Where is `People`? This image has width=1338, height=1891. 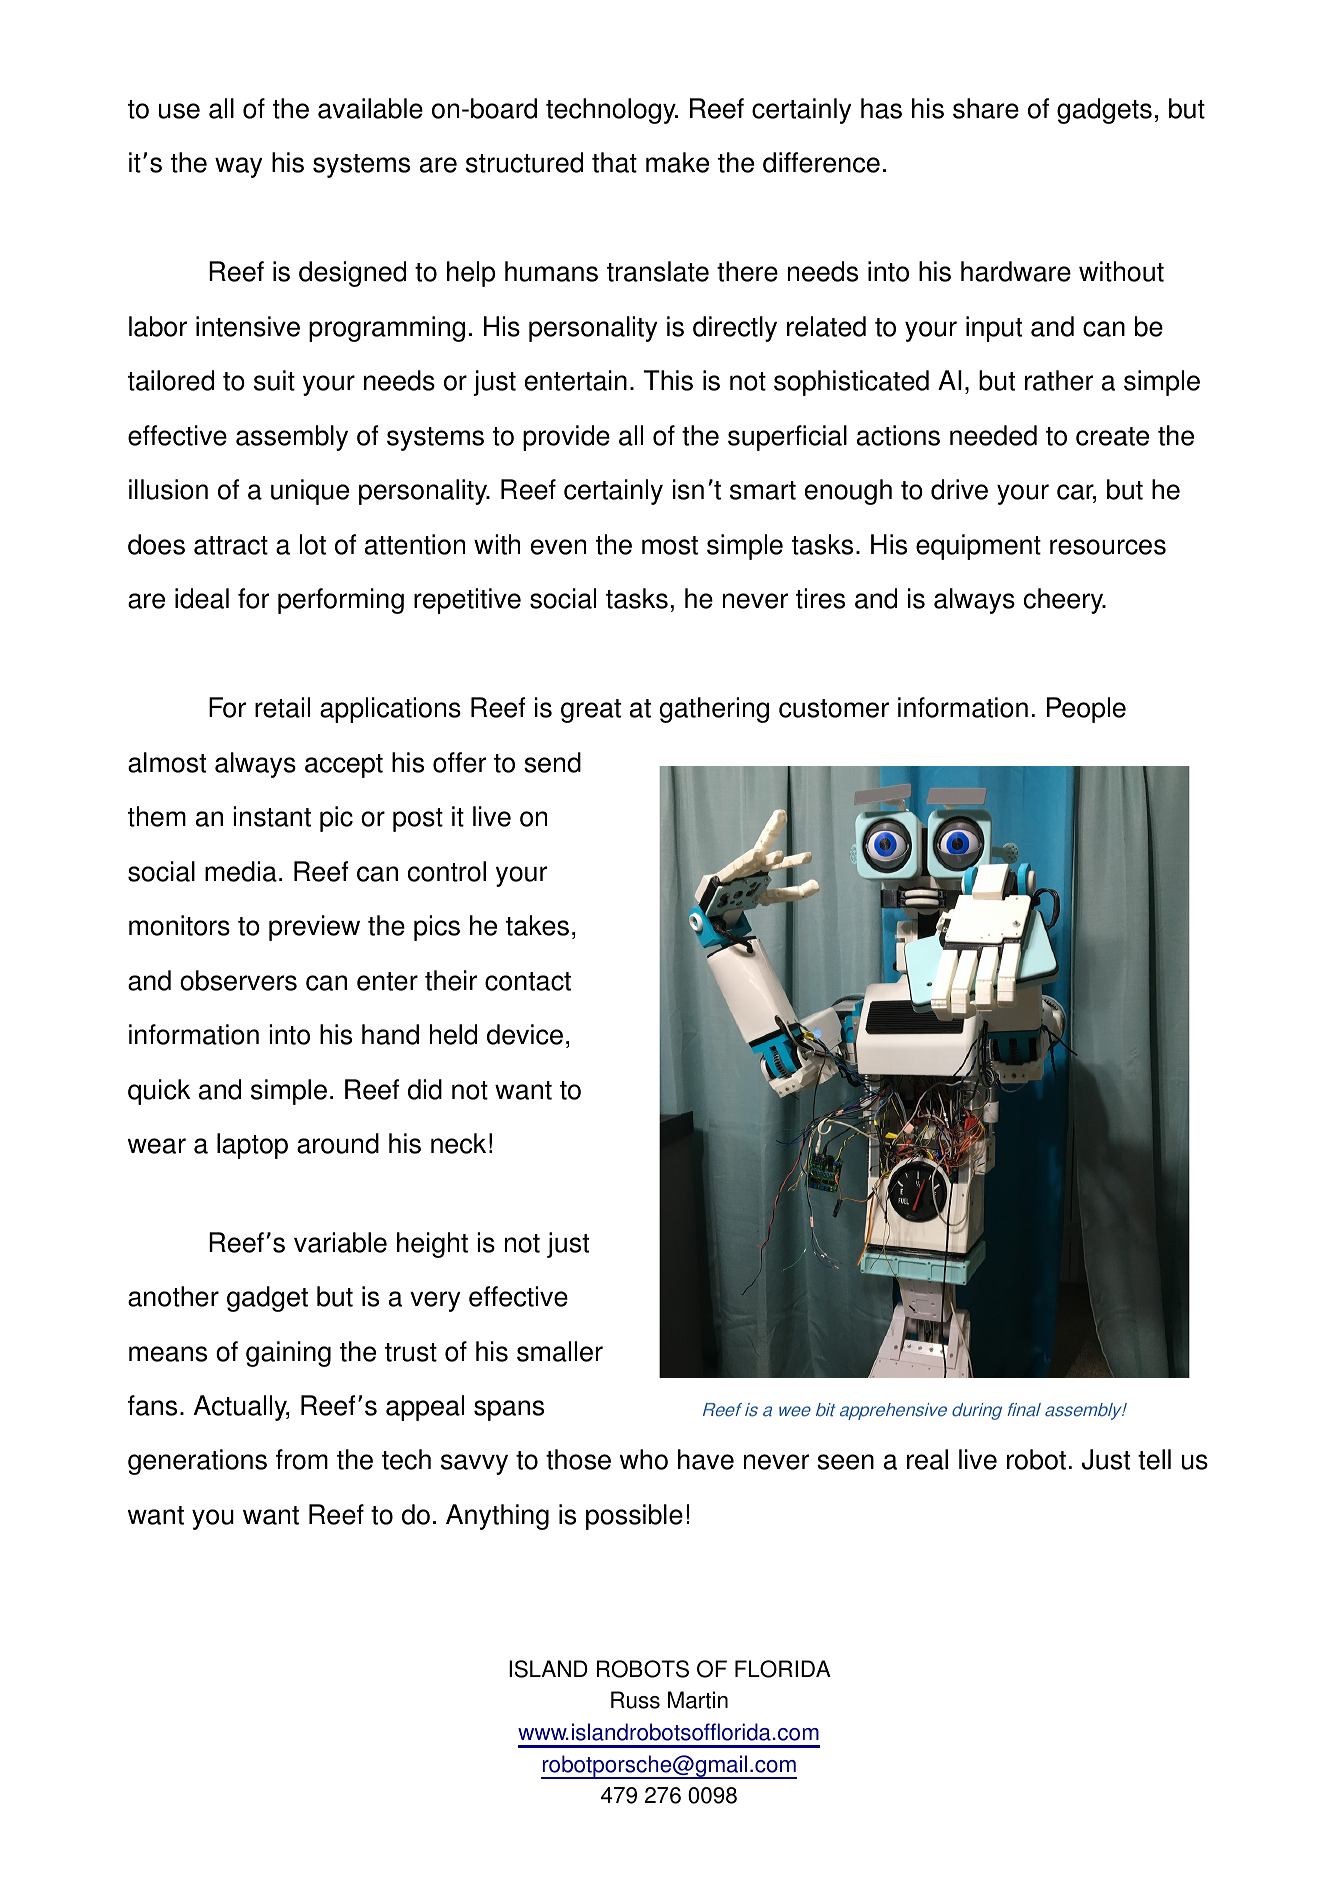
People is located at coordinates (1086, 710).
